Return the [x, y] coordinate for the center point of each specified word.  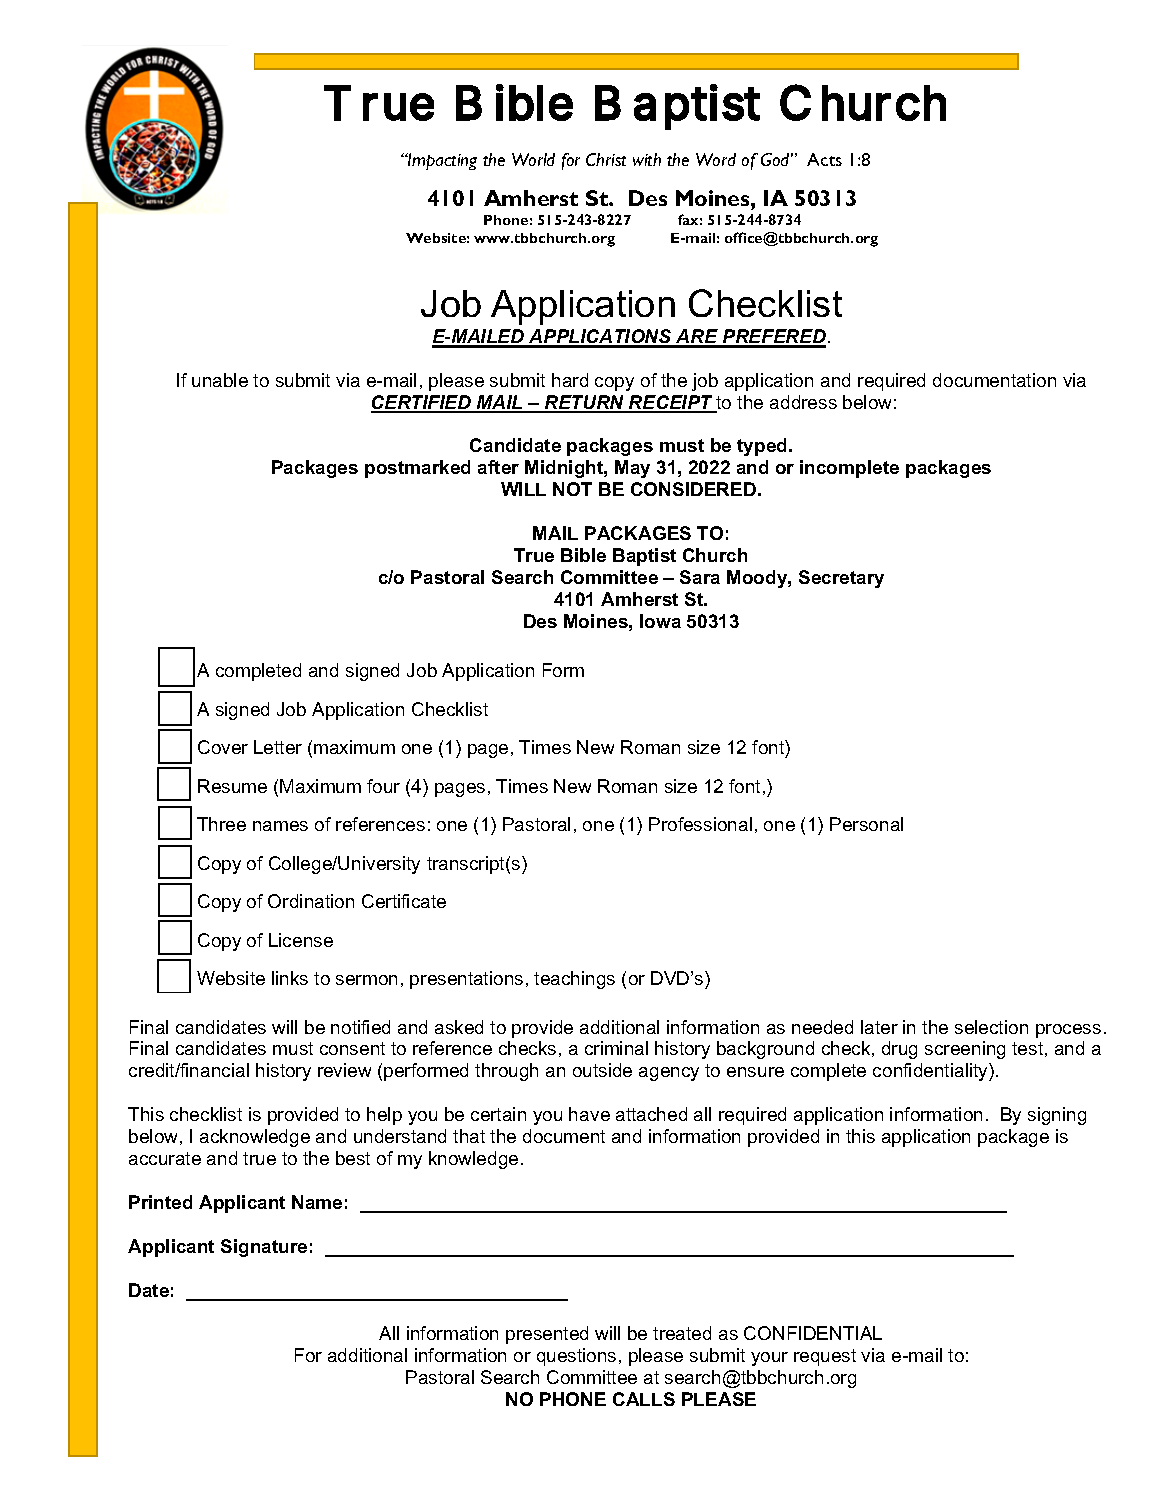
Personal [866, 824]
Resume [232, 786]
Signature [264, 1248]
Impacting [441, 161]
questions [576, 1357]
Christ [606, 159]
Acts [824, 159]
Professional [700, 824]
